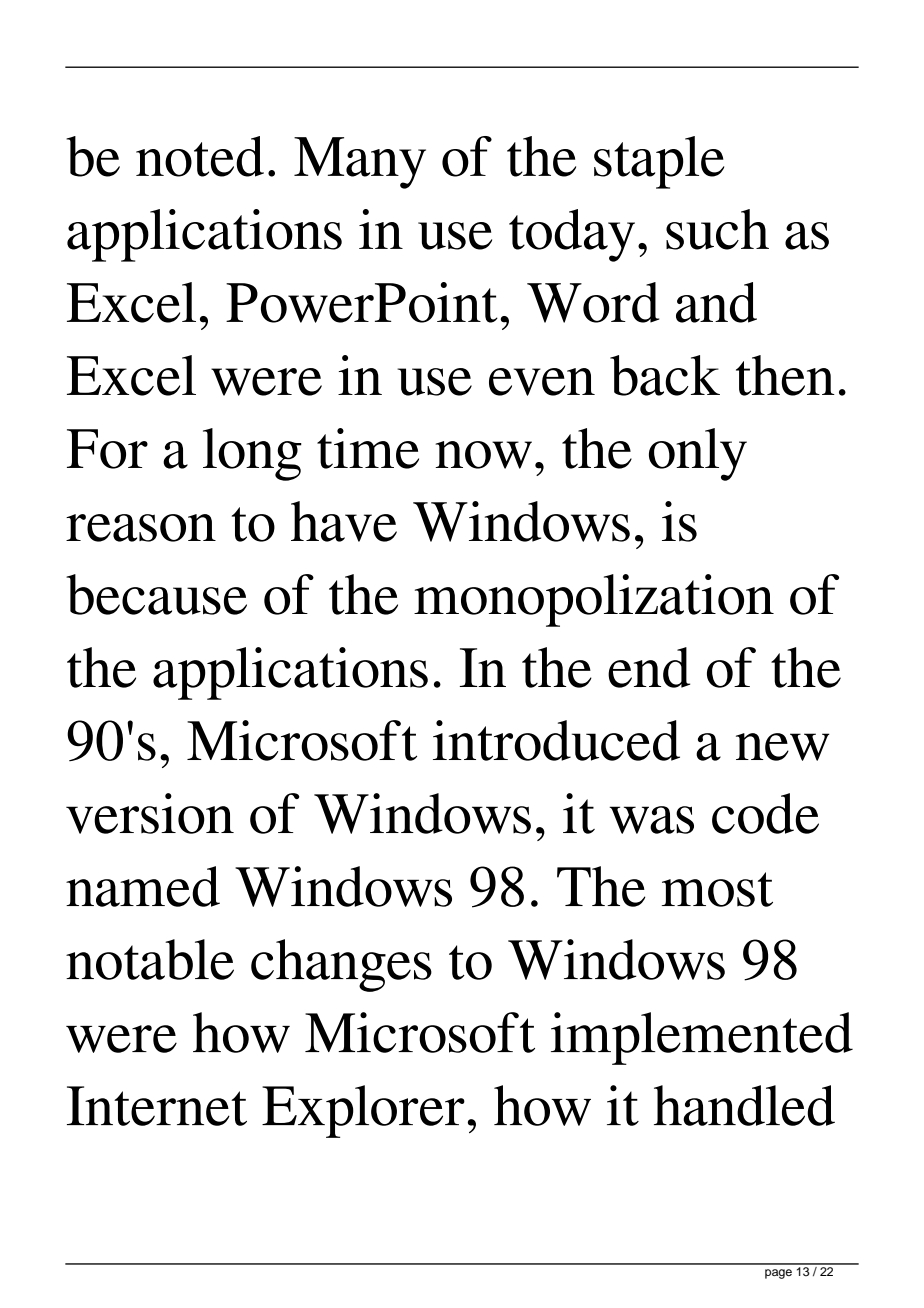 Image resolution: width=924 pixels, height=1308 pixels. Describe the element at coordinates (360, 163) in the page. I see `Many` at that location.
